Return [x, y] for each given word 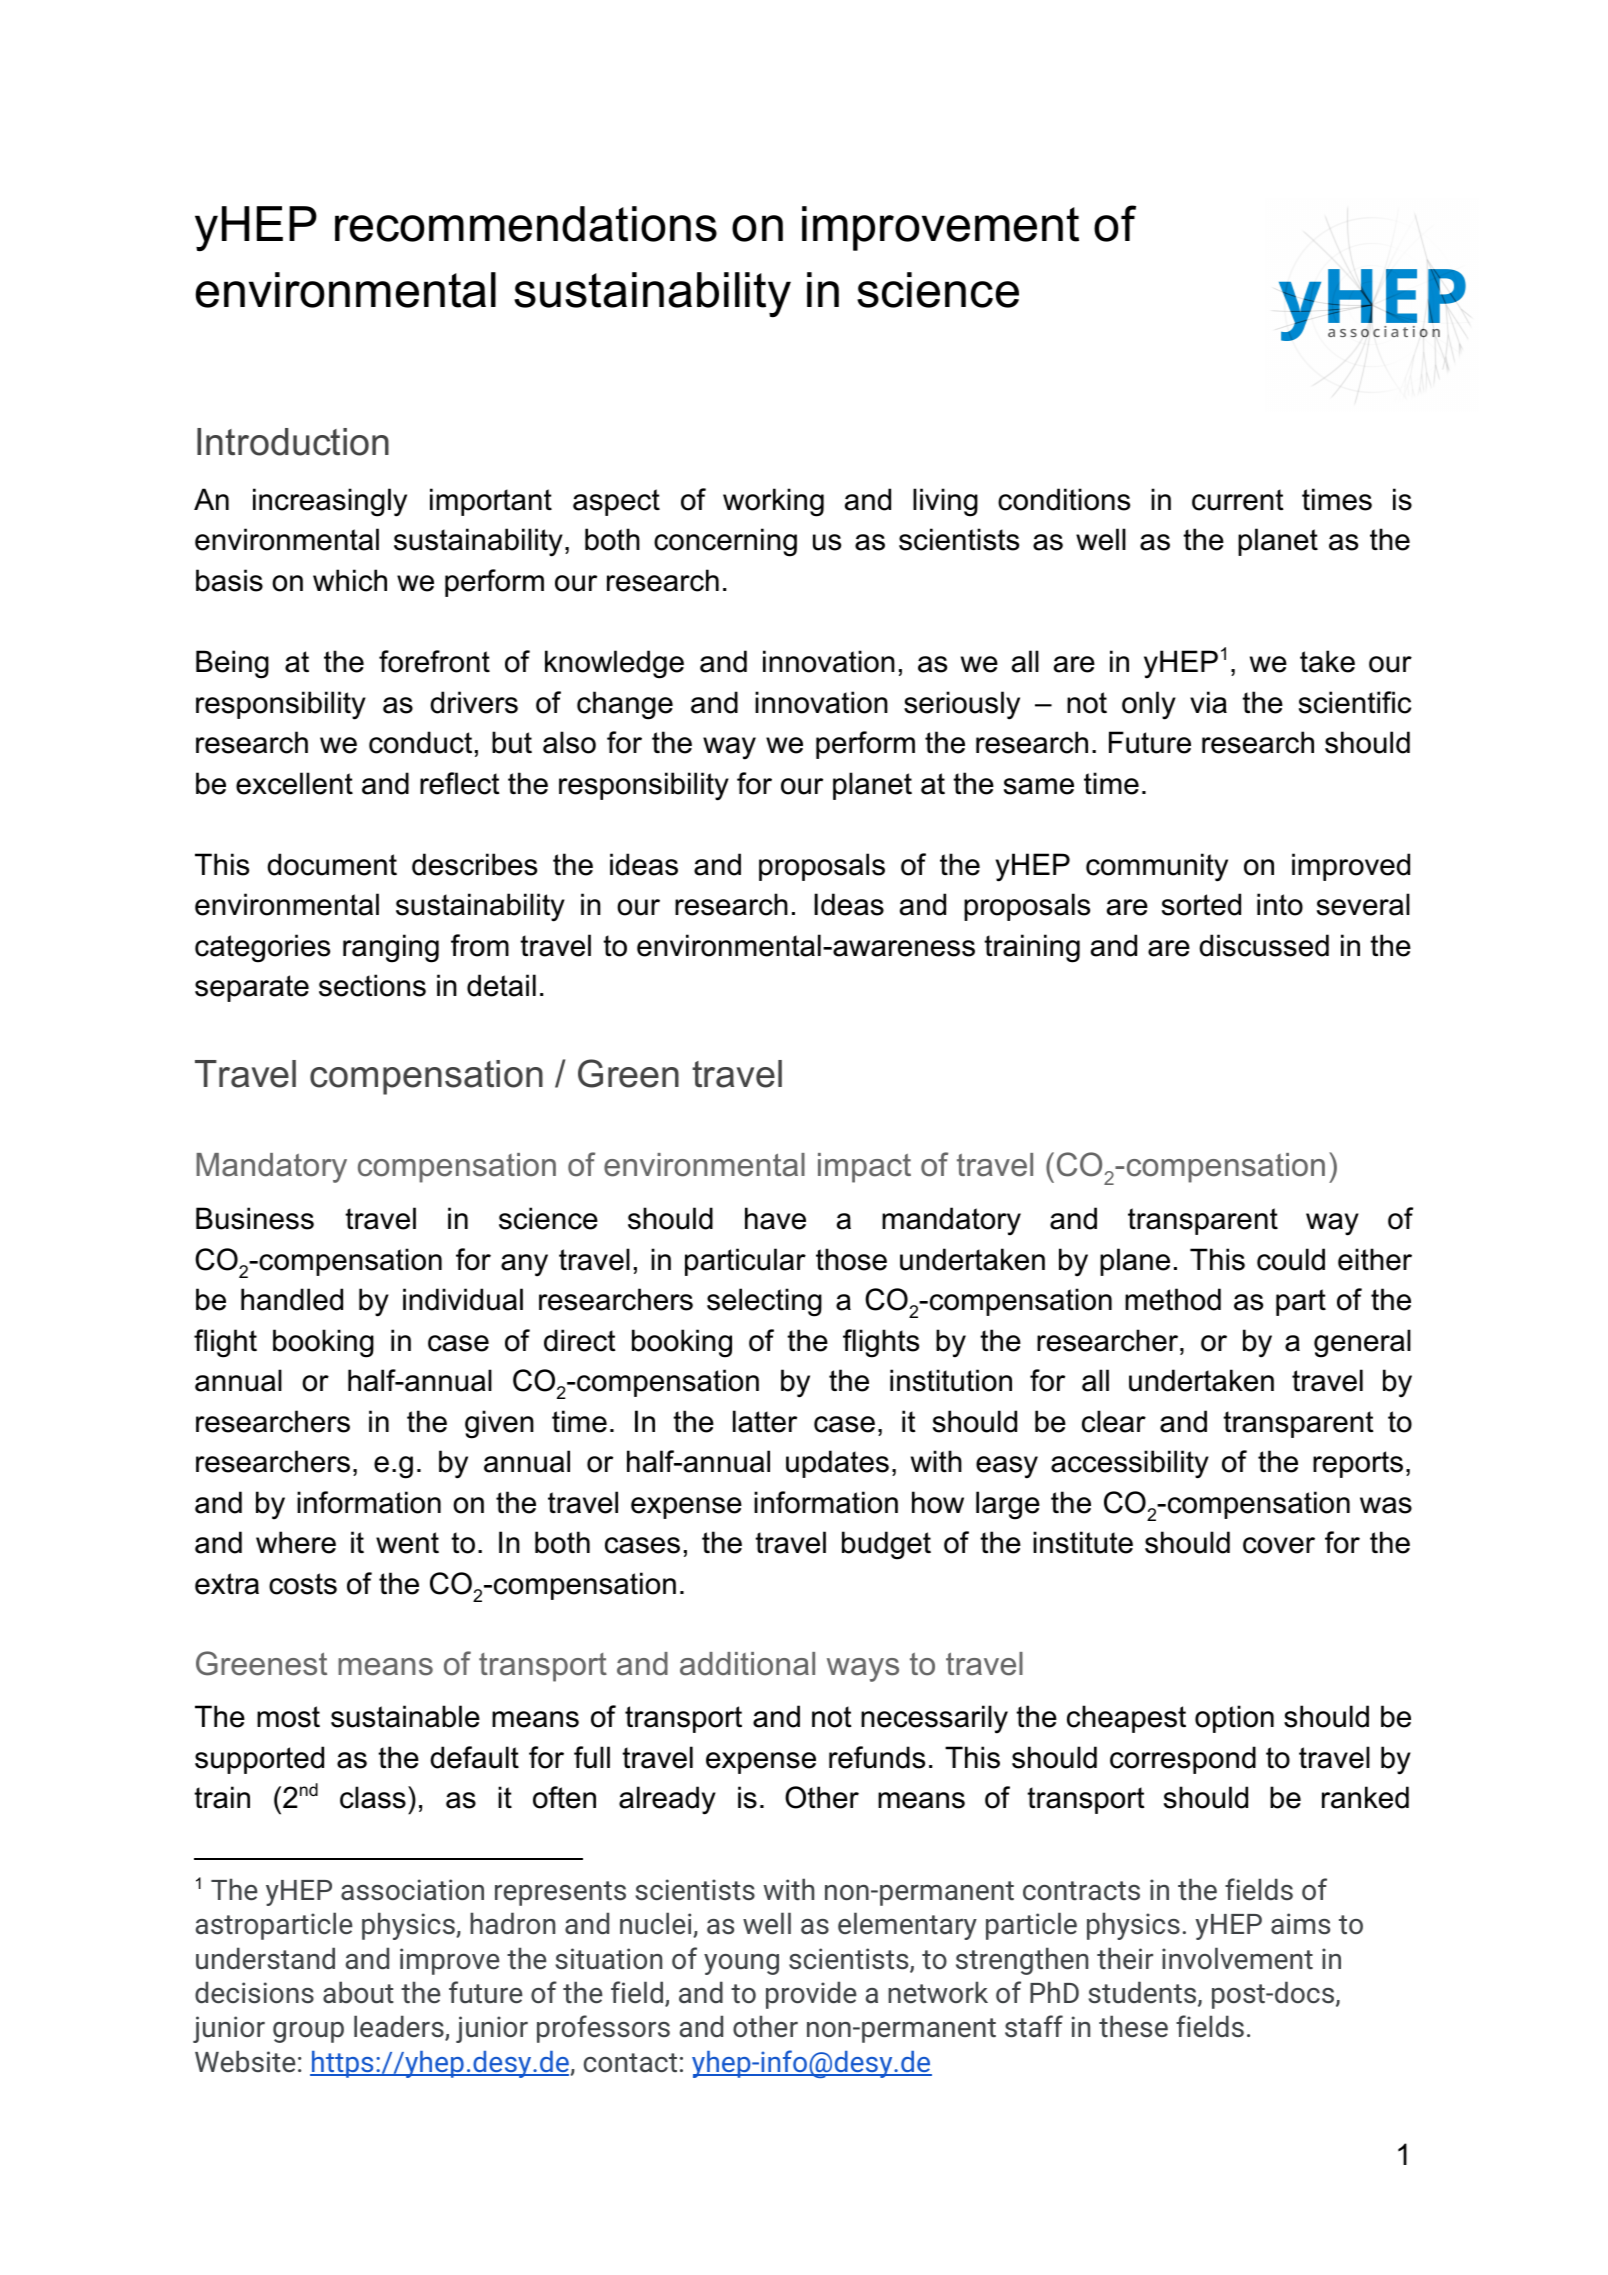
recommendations [526, 224]
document [332, 864]
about [358, 1992]
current [1238, 500]
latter [765, 1421]
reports [1358, 1464]
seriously [962, 705]
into [1280, 904]
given [499, 1424]
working [773, 502]
